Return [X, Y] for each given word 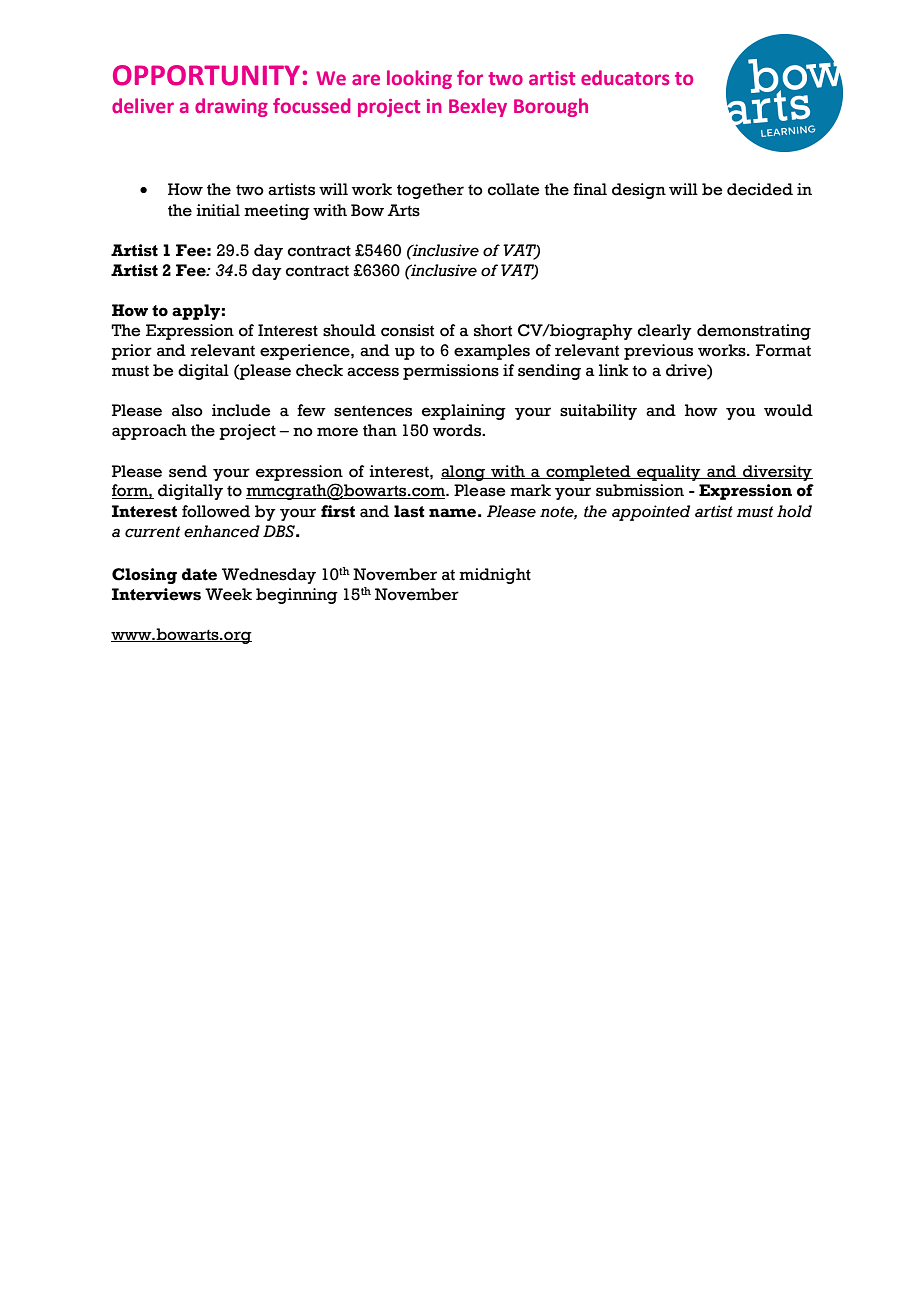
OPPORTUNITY [206, 75]
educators [625, 77]
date [199, 574]
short [493, 330]
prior [131, 352]
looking [419, 79]
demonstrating [754, 332]
